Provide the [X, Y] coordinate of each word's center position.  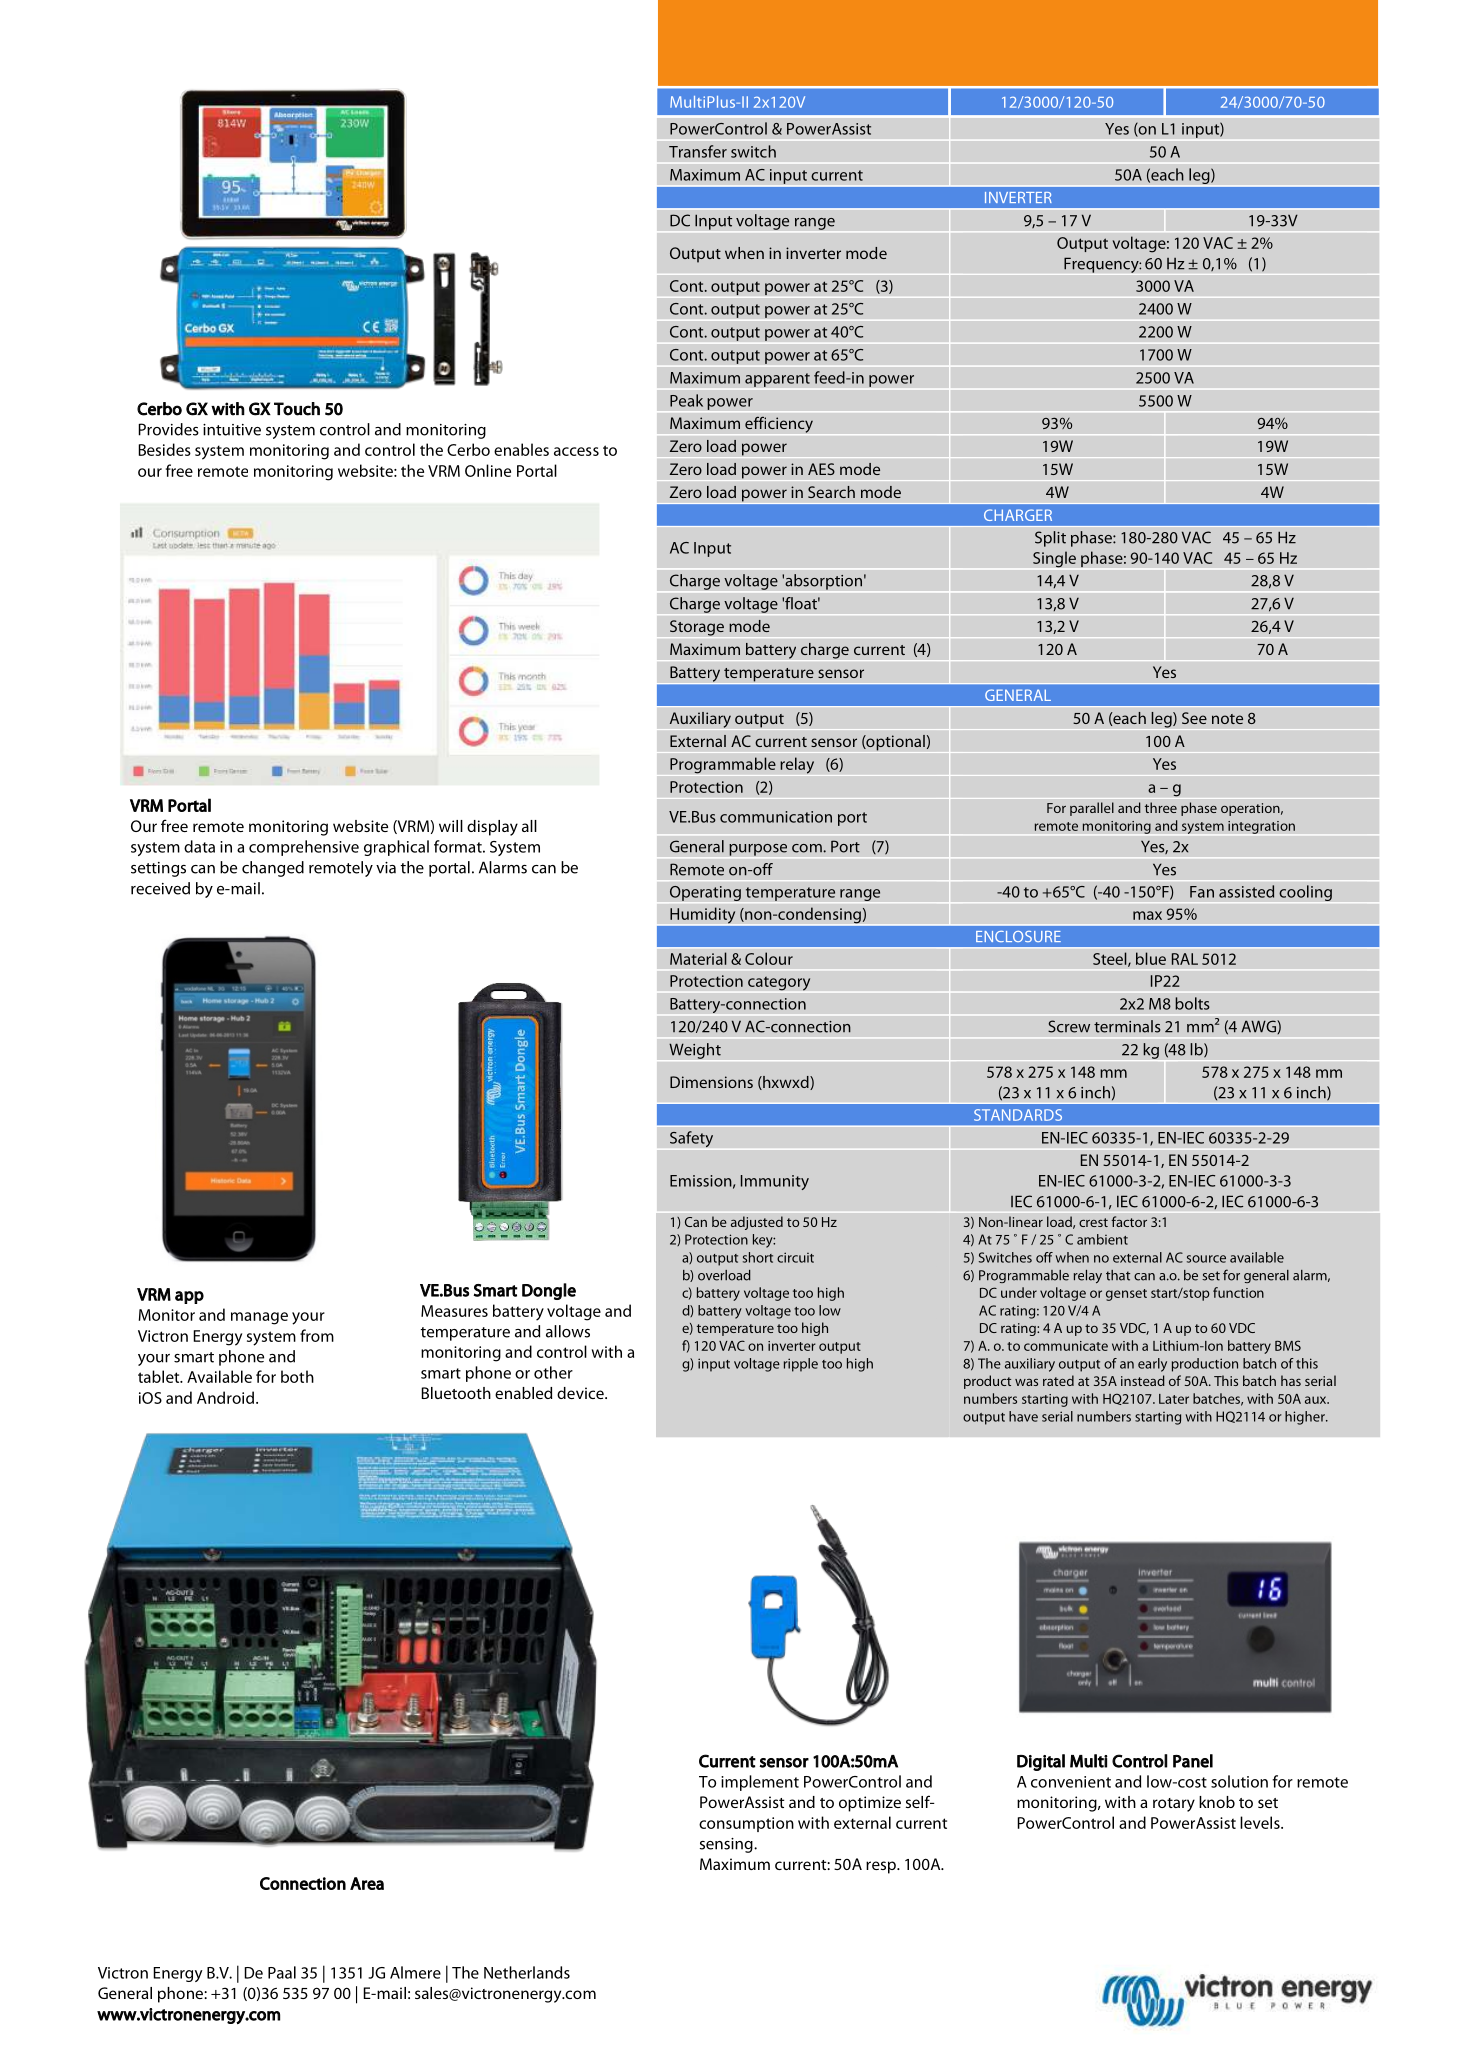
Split [1050, 539]
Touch [297, 409]
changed [273, 869]
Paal [282, 1972]
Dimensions [711, 1082]
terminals [1127, 1026]
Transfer [698, 151]
